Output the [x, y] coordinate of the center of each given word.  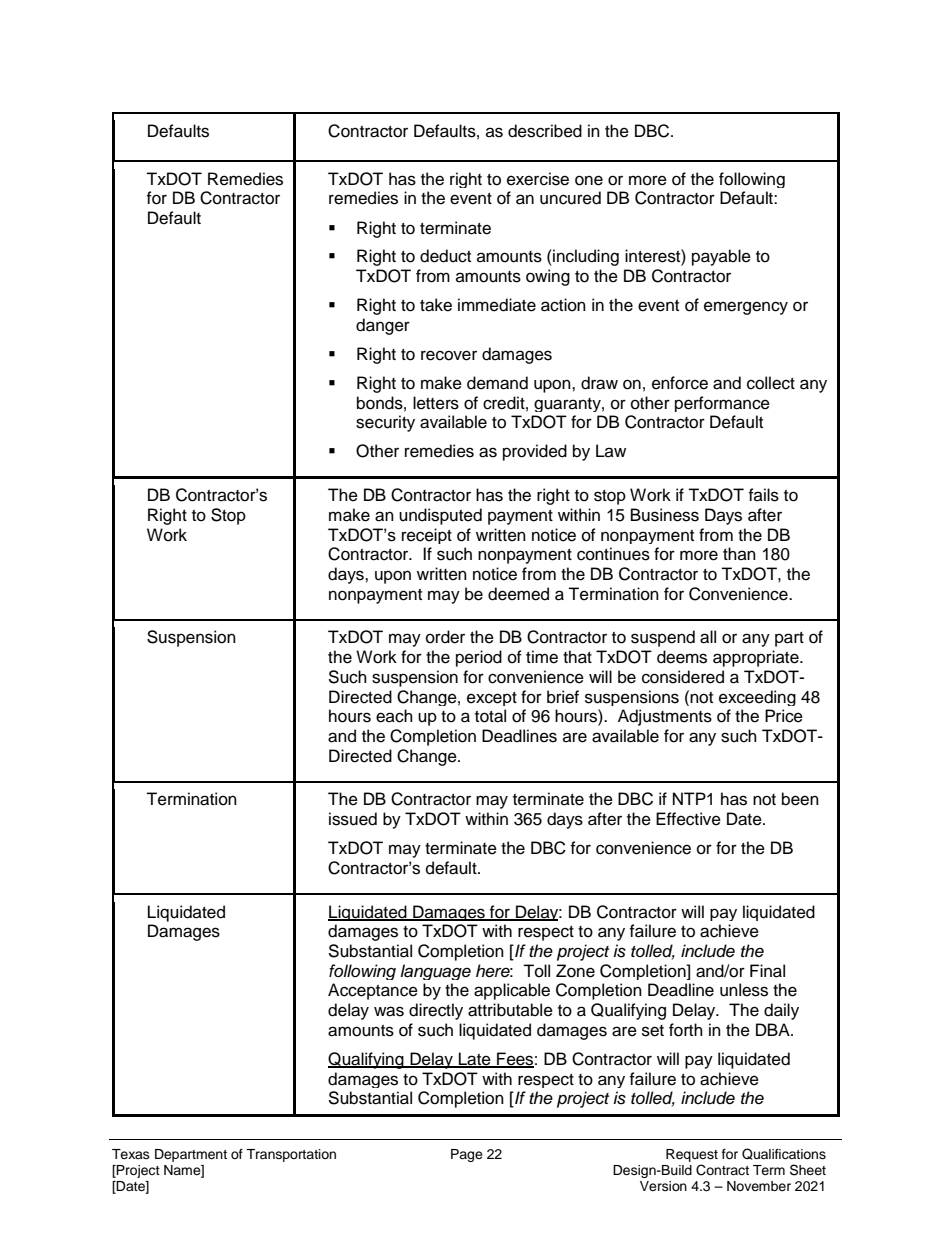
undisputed [440, 516]
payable [721, 257]
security [385, 423]
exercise [538, 179]
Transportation [291, 1155]
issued [353, 819]
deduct [445, 256]
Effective [688, 819]
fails [763, 495]
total [490, 716]
